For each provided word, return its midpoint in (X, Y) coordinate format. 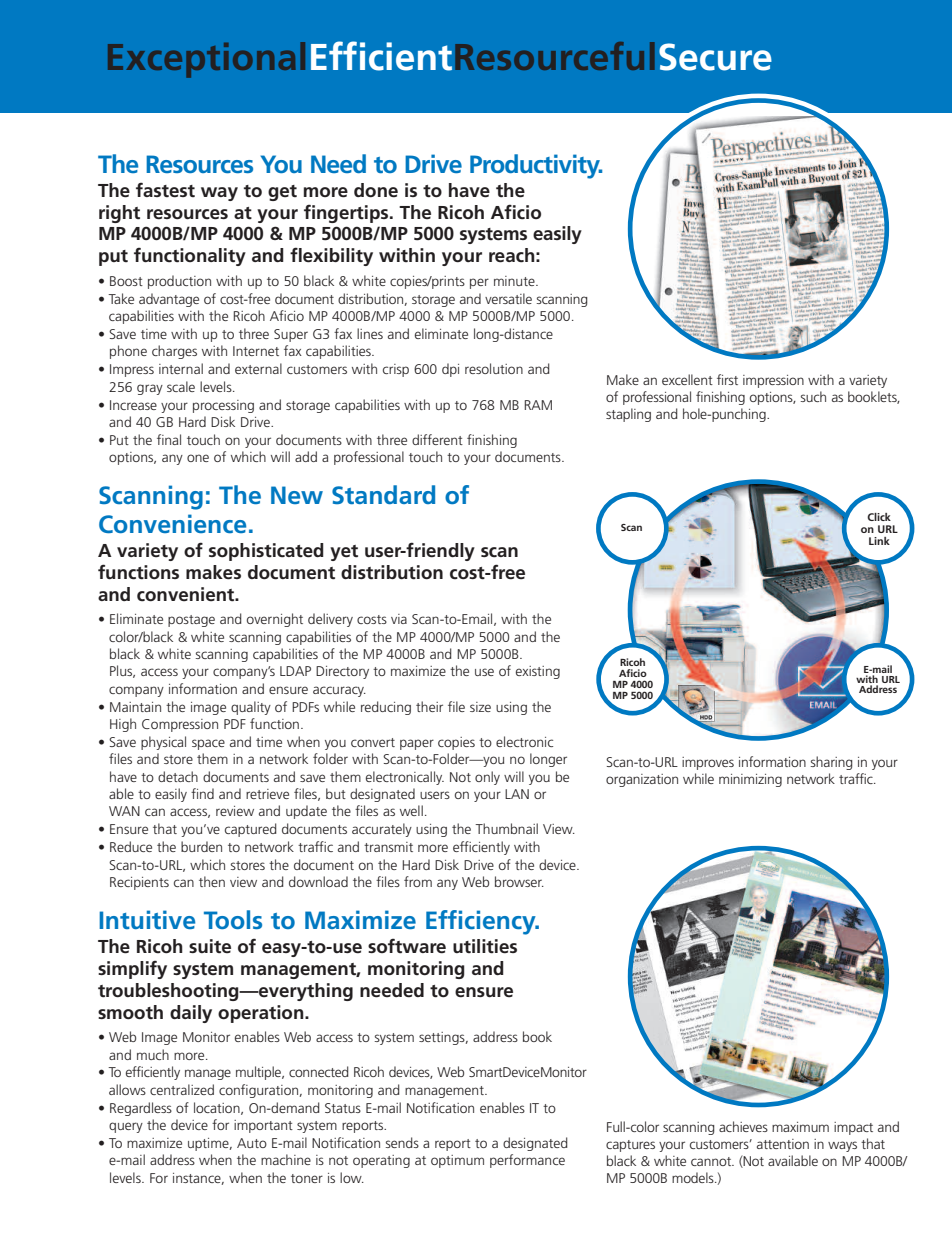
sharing (831, 763)
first (727, 379)
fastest (165, 190)
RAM (538, 405)
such (813, 396)
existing (538, 672)
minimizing (750, 780)
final (169, 439)
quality (251, 708)
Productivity (536, 166)
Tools (233, 919)
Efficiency (482, 922)
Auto (252, 1143)
